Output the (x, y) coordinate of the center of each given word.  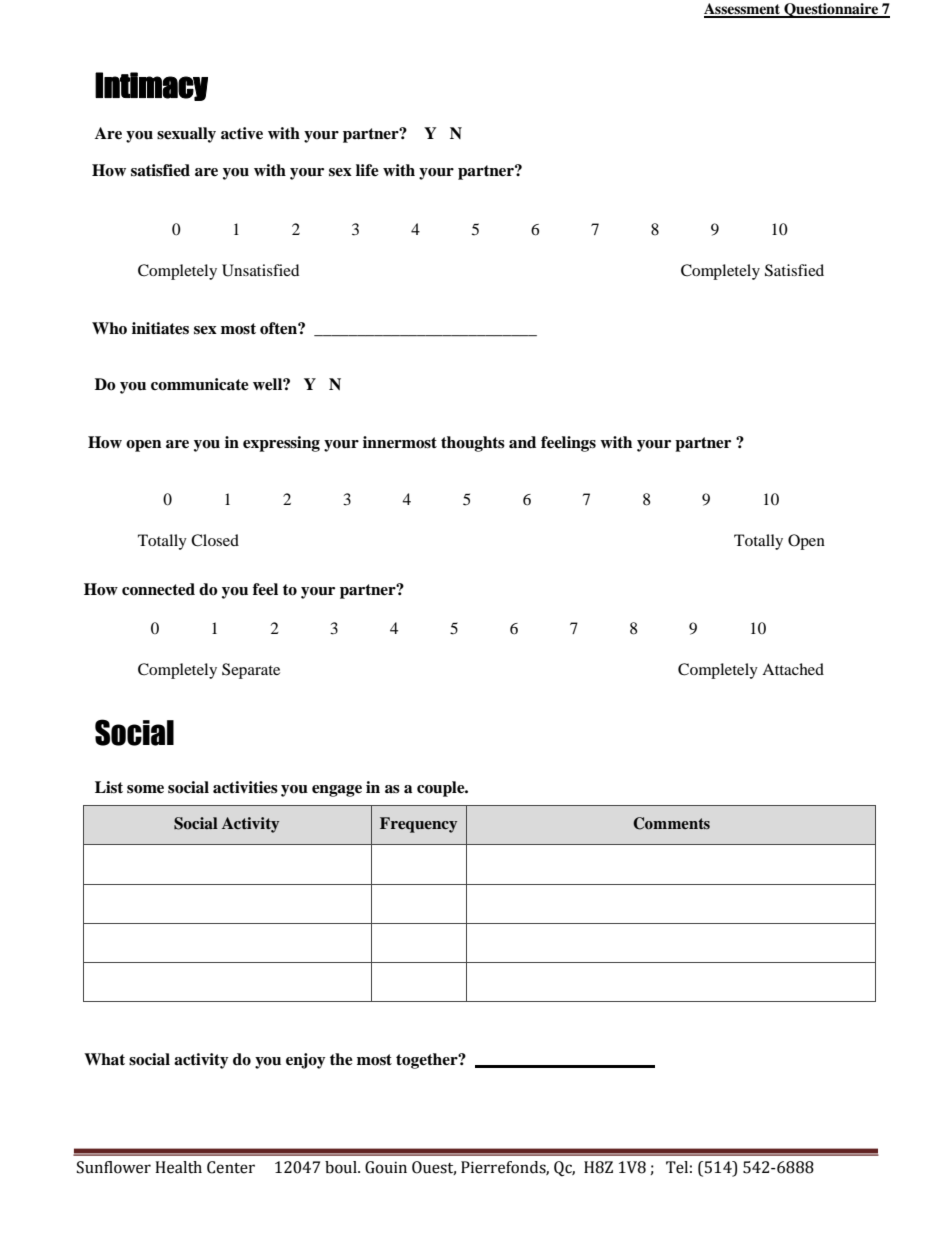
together (428, 1061)
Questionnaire (831, 10)
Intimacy (151, 86)
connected (158, 589)
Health (178, 1167)
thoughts (473, 444)
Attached (793, 669)
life (367, 170)
